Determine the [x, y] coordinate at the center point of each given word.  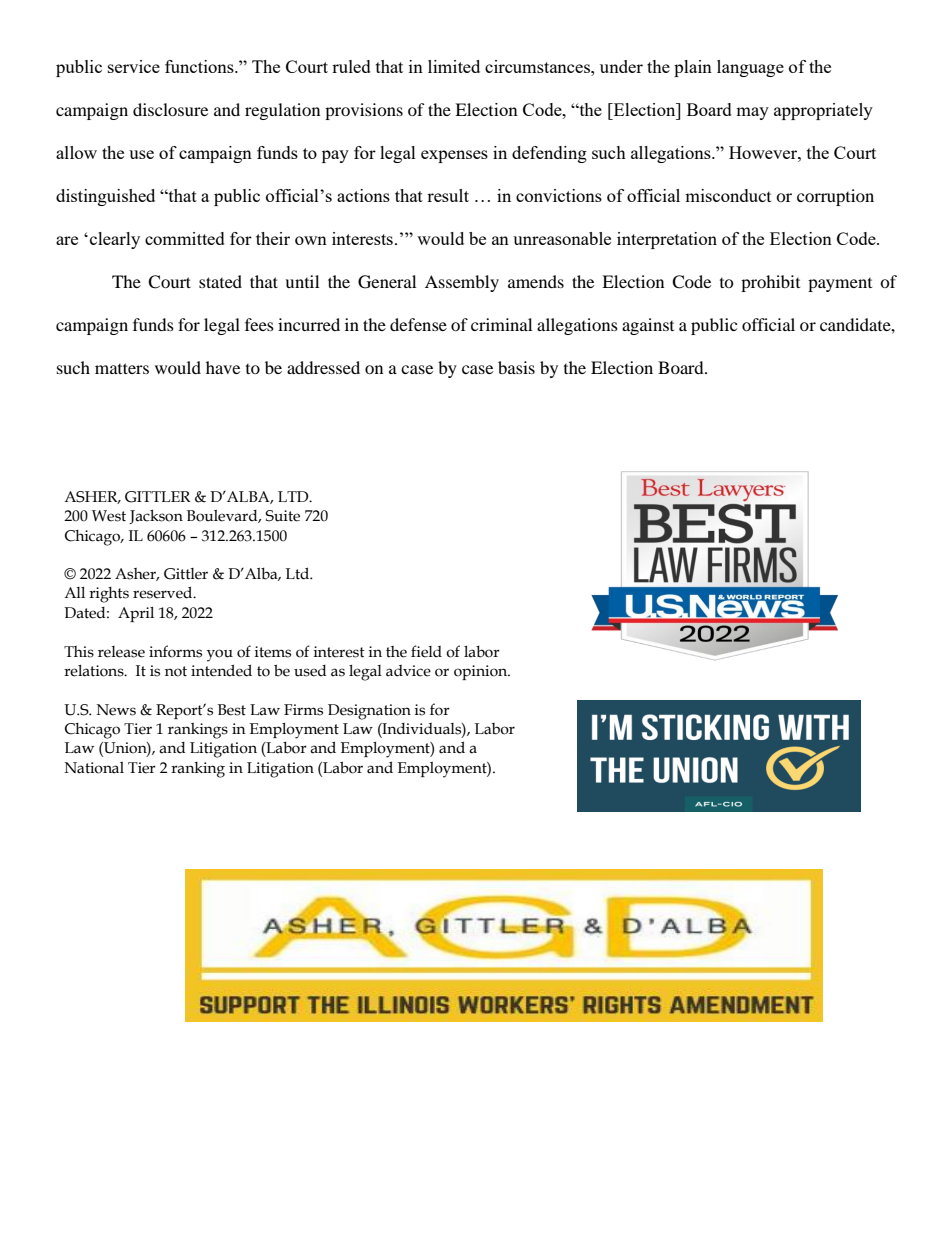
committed [185, 238]
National [94, 768]
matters [122, 368]
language [750, 68]
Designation [369, 712]
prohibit [770, 283]
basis [516, 367]
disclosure [170, 109]
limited [454, 66]
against [648, 326]
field [426, 651]
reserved [164, 592]
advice [408, 671]
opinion [482, 672]
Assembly [462, 283]
